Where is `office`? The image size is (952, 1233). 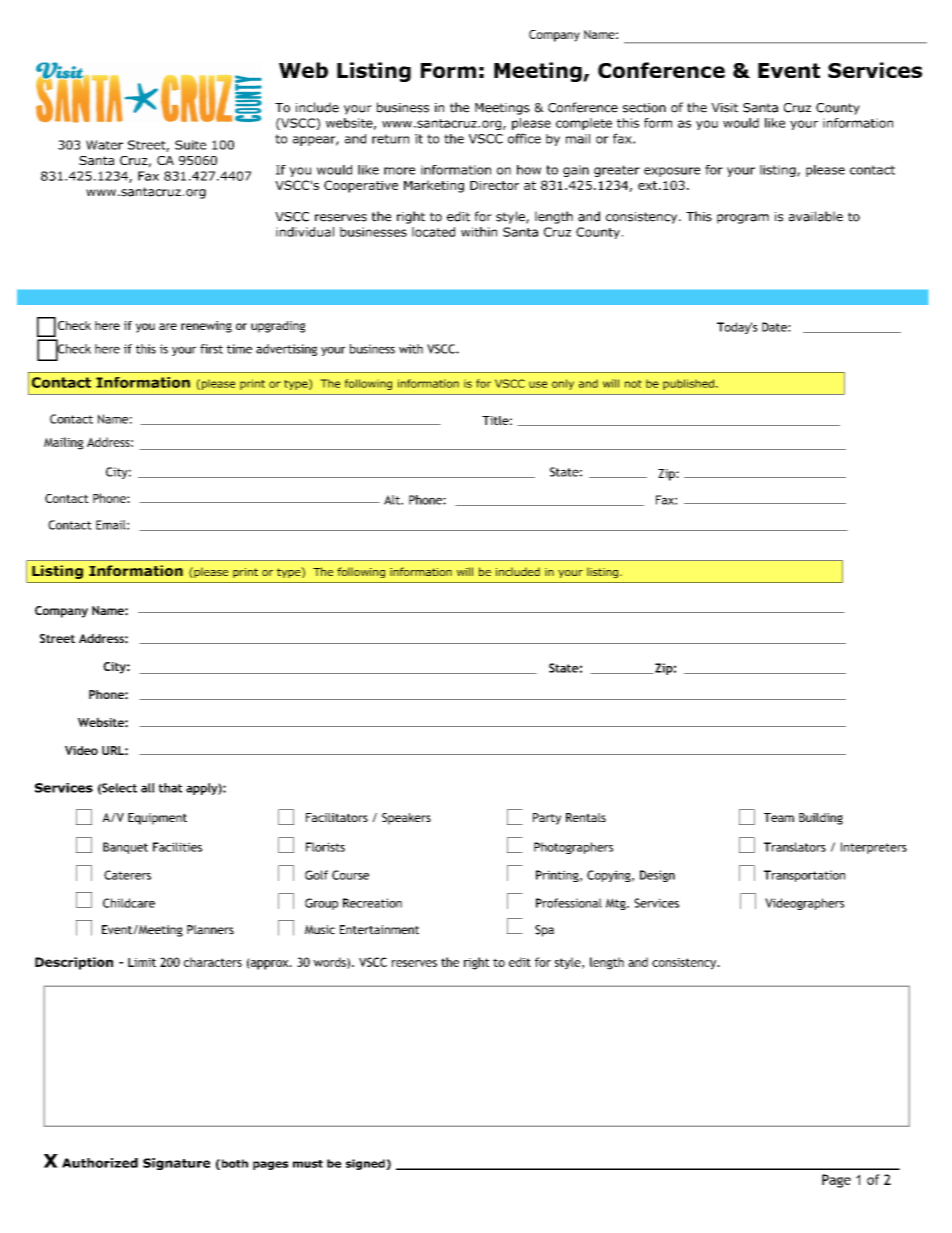
office is located at coordinates (524, 138).
